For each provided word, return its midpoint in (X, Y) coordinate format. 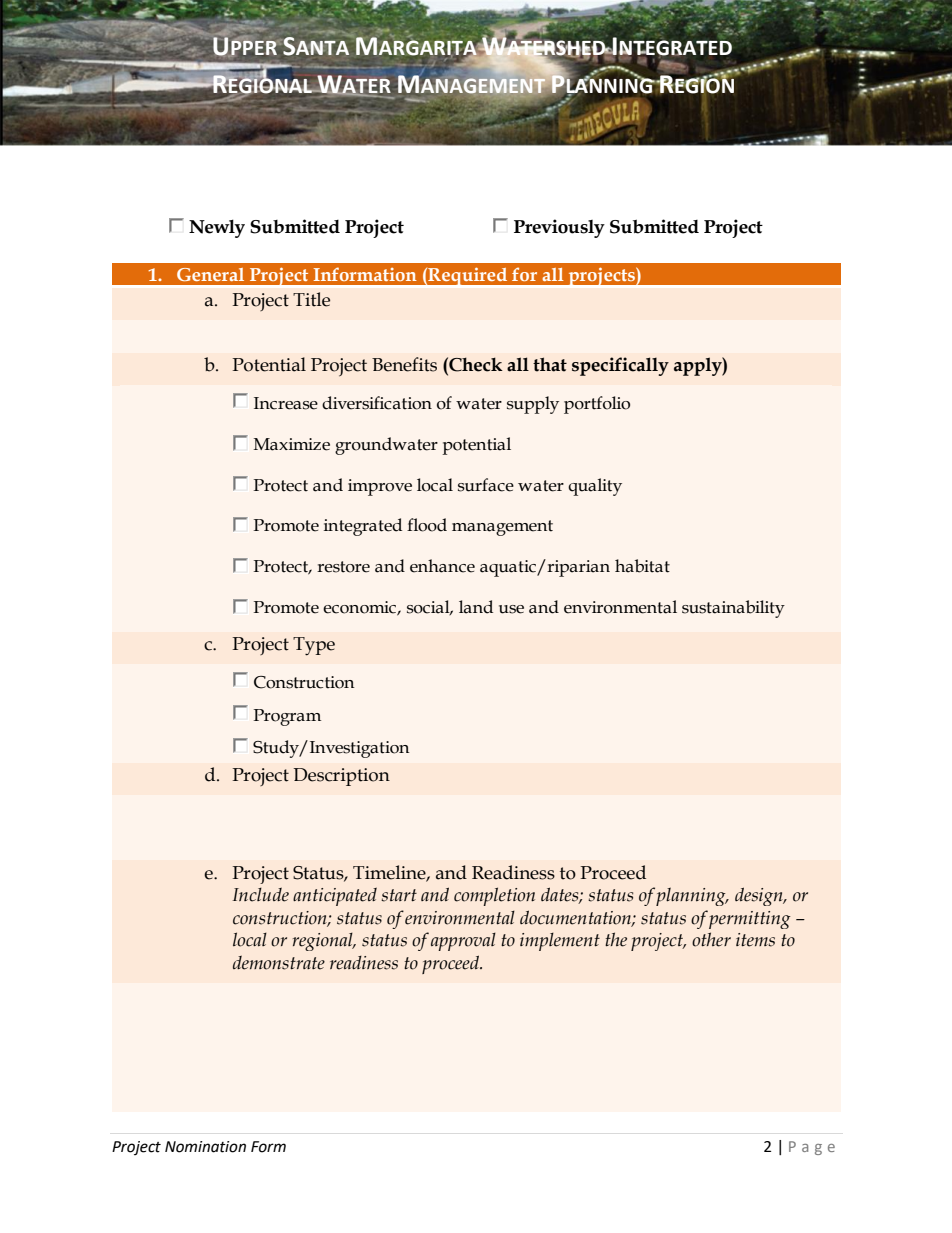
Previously (559, 228)
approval (463, 942)
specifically (620, 366)
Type (314, 646)
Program (287, 717)
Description (341, 777)
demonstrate (279, 962)
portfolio (597, 405)
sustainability (733, 609)
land (476, 607)
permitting (750, 920)
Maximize (292, 444)
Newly (217, 228)
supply (533, 405)
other (711, 939)
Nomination (205, 1147)
